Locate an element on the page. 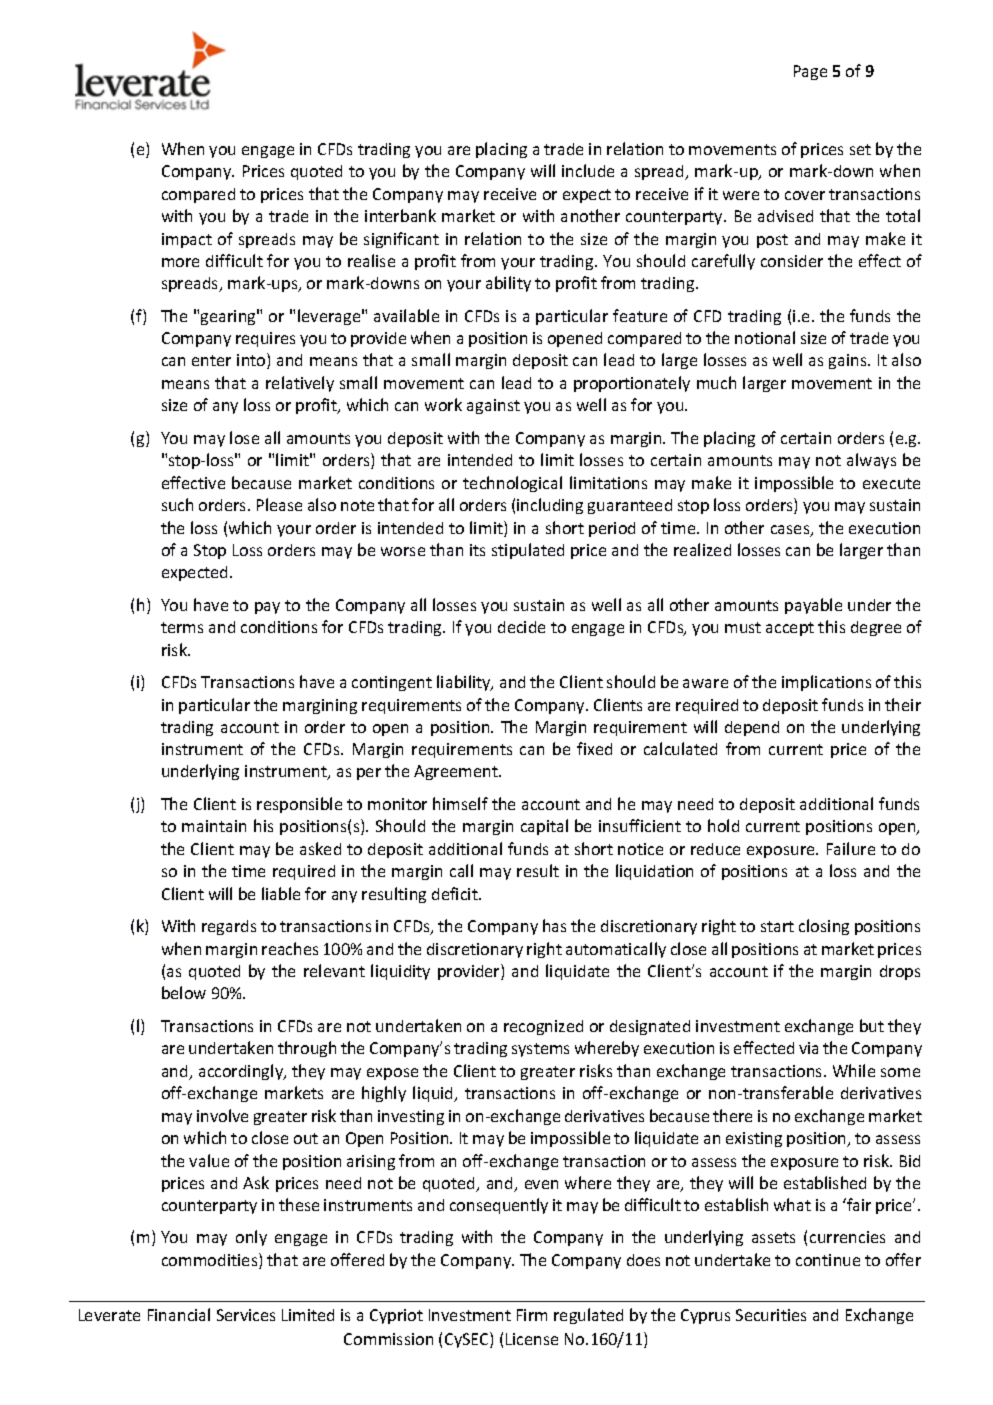  recognized is located at coordinates (543, 1027).
